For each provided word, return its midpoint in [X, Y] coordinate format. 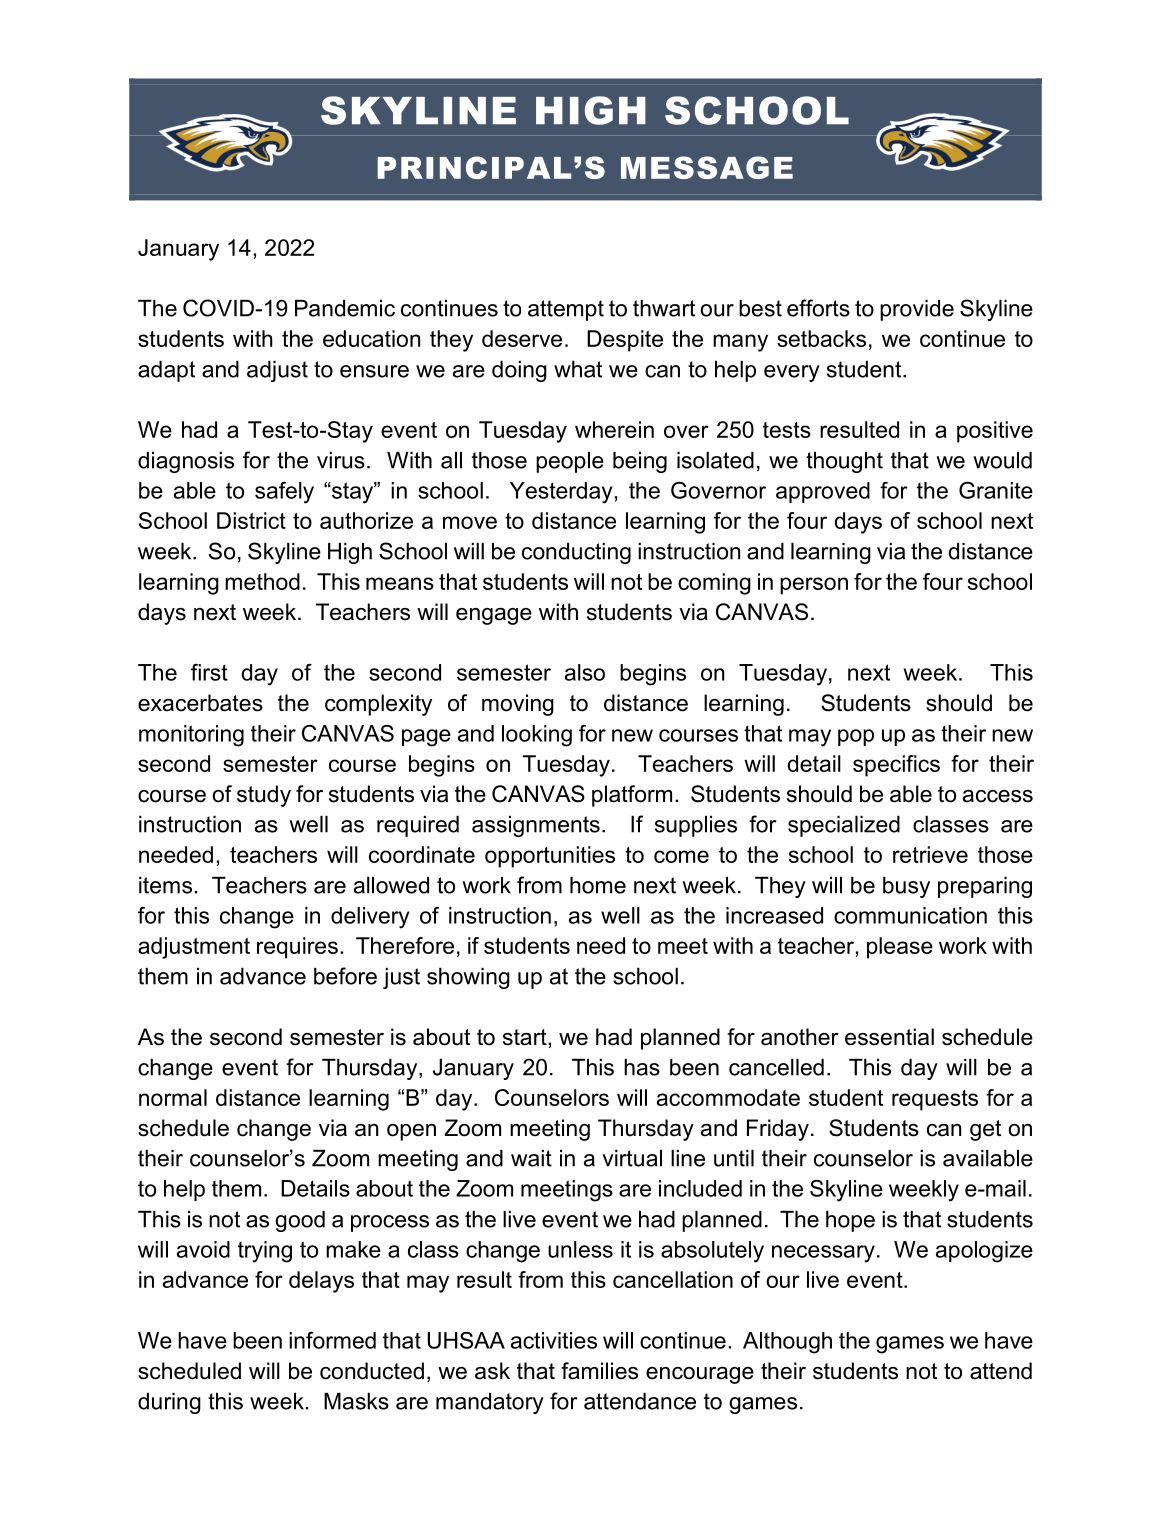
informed [332, 1340]
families [599, 1371]
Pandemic [345, 308]
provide [917, 310]
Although [787, 1343]
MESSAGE [707, 167]
